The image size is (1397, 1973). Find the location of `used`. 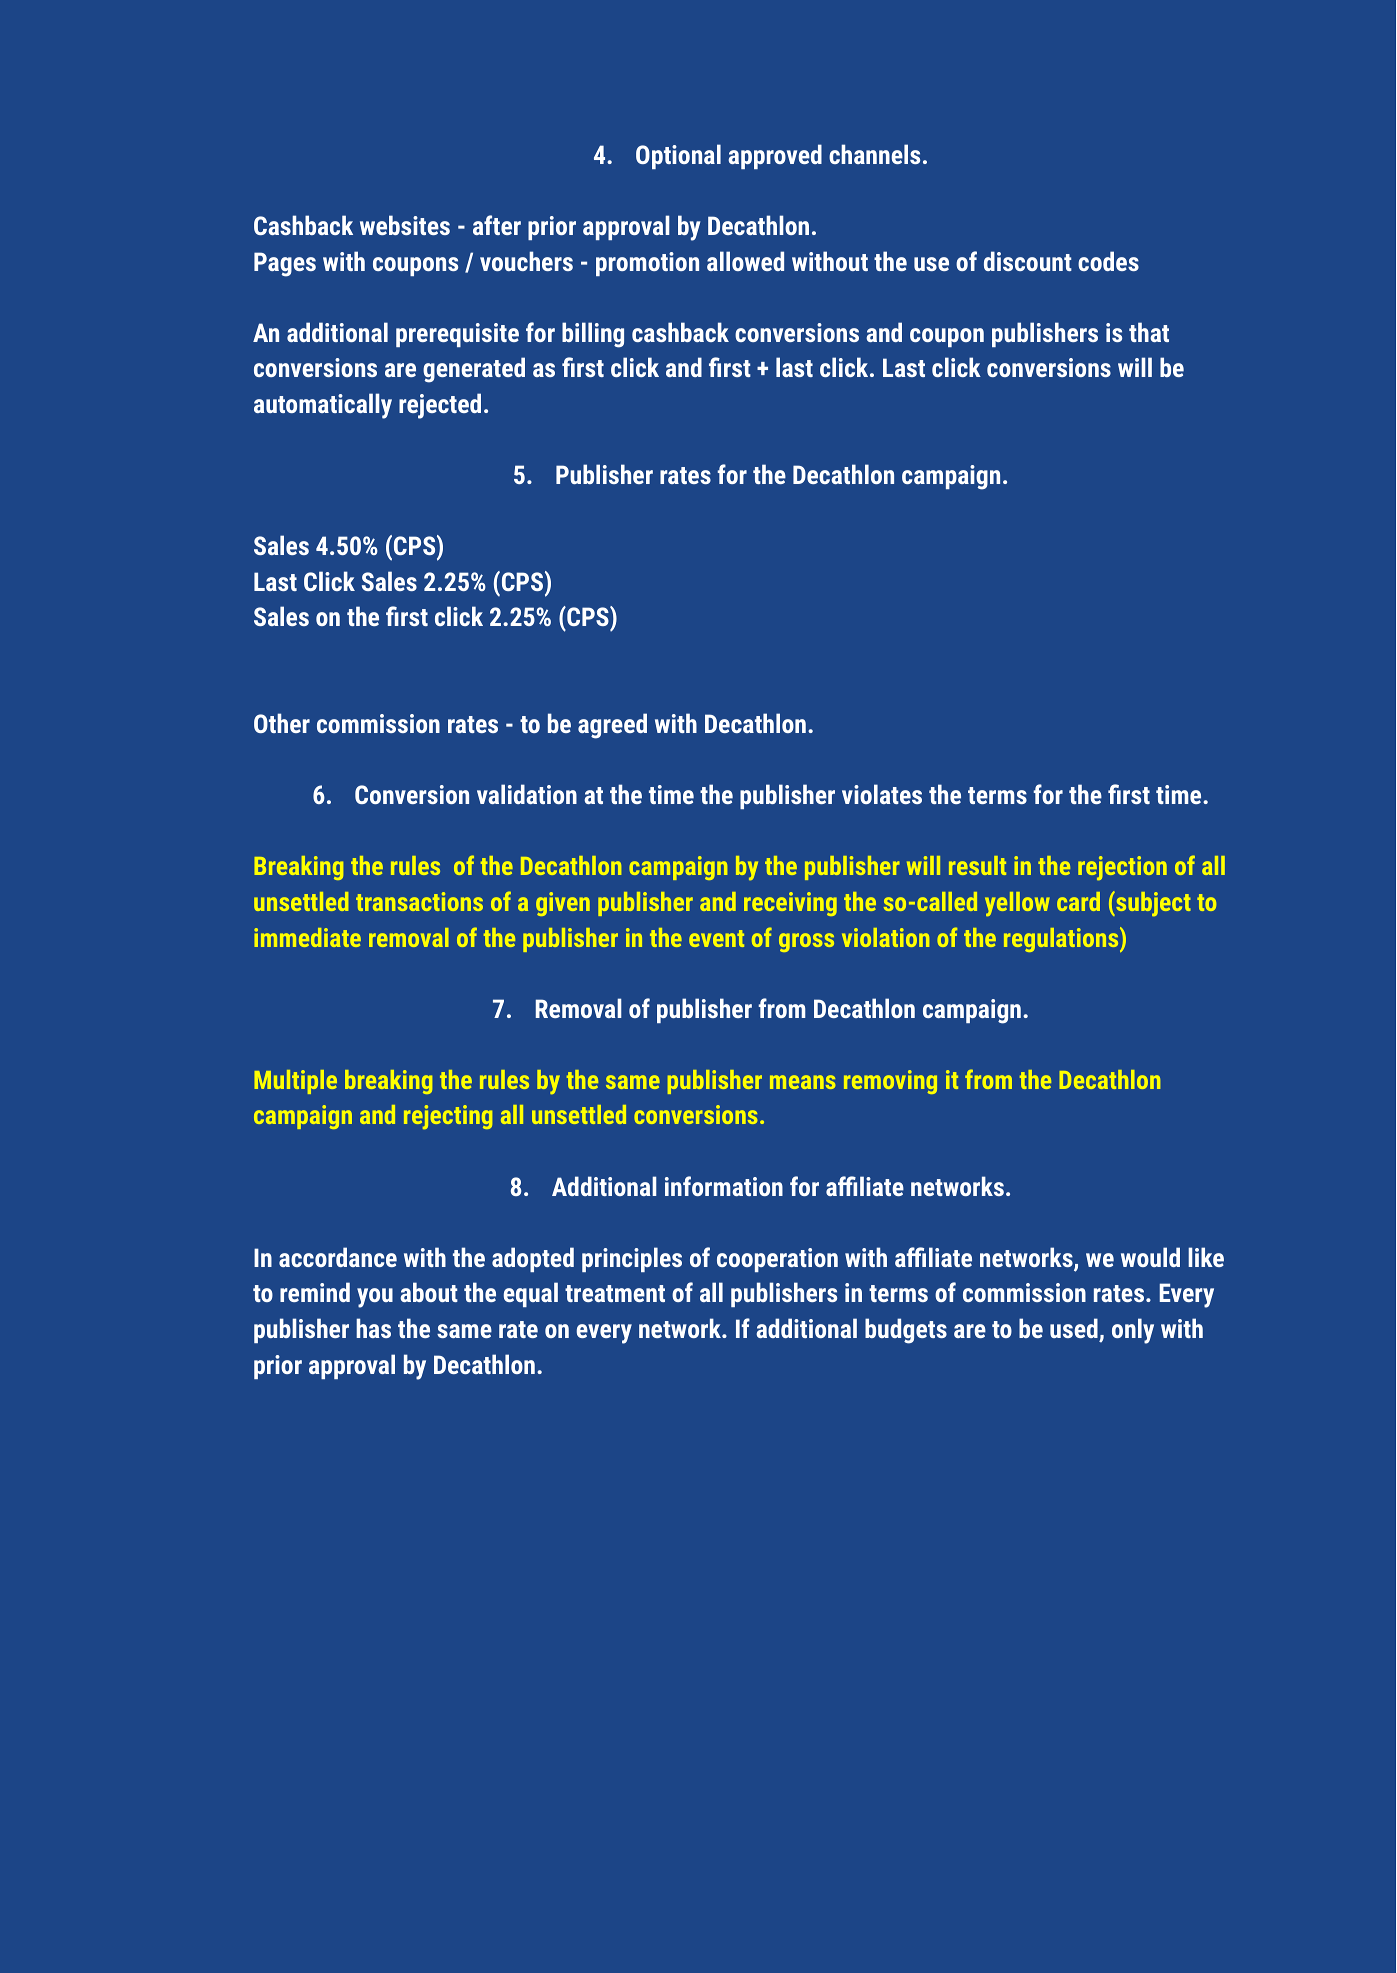

used is located at coordinates (1074, 1328).
